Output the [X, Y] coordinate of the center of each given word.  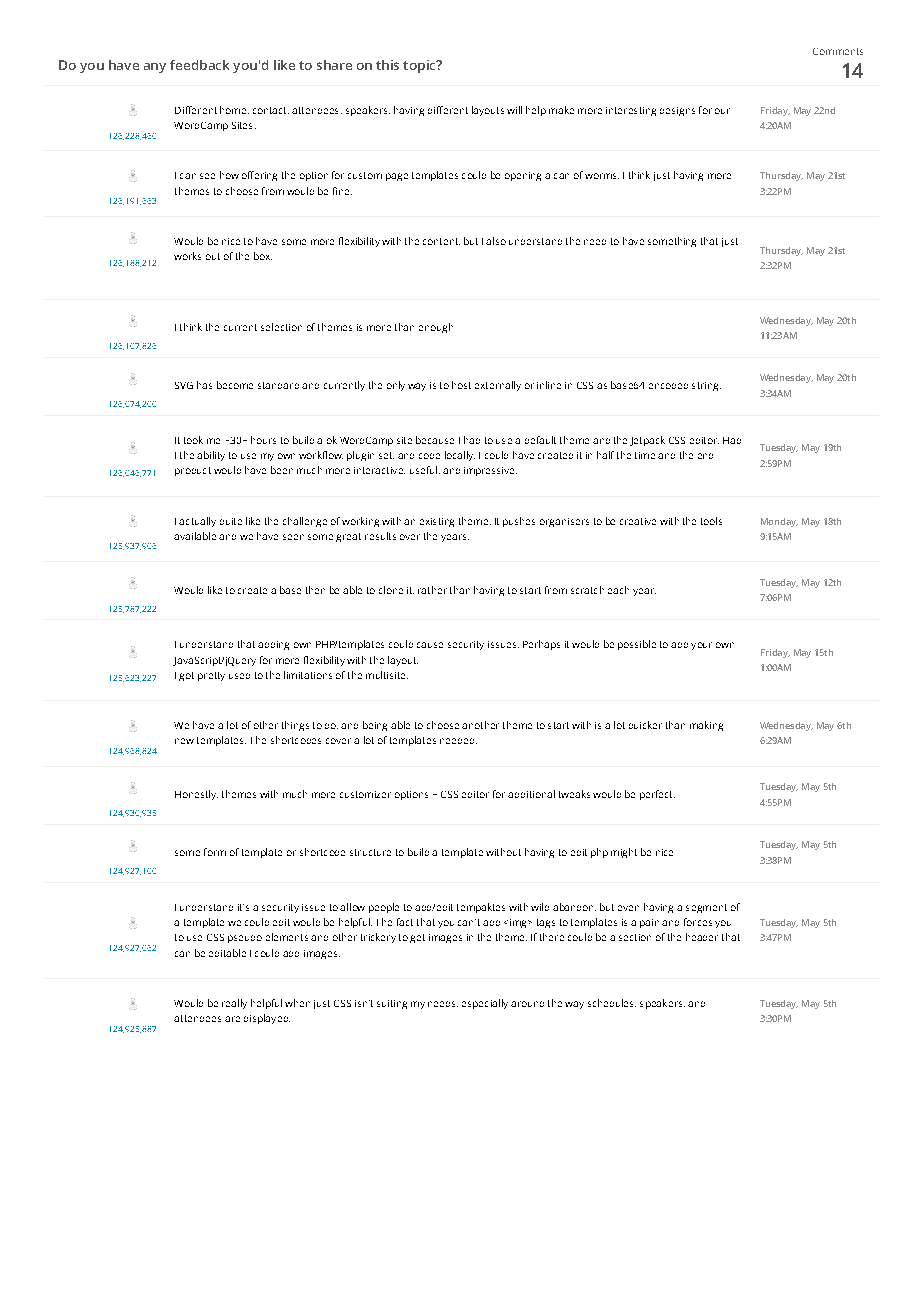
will [514, 110]
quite [231, 521]
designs [677, 111]
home [233, 110]
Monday [779, 522]
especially [485, 1004]
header [702, 937]
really [234, 1004]
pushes [519, 522]
